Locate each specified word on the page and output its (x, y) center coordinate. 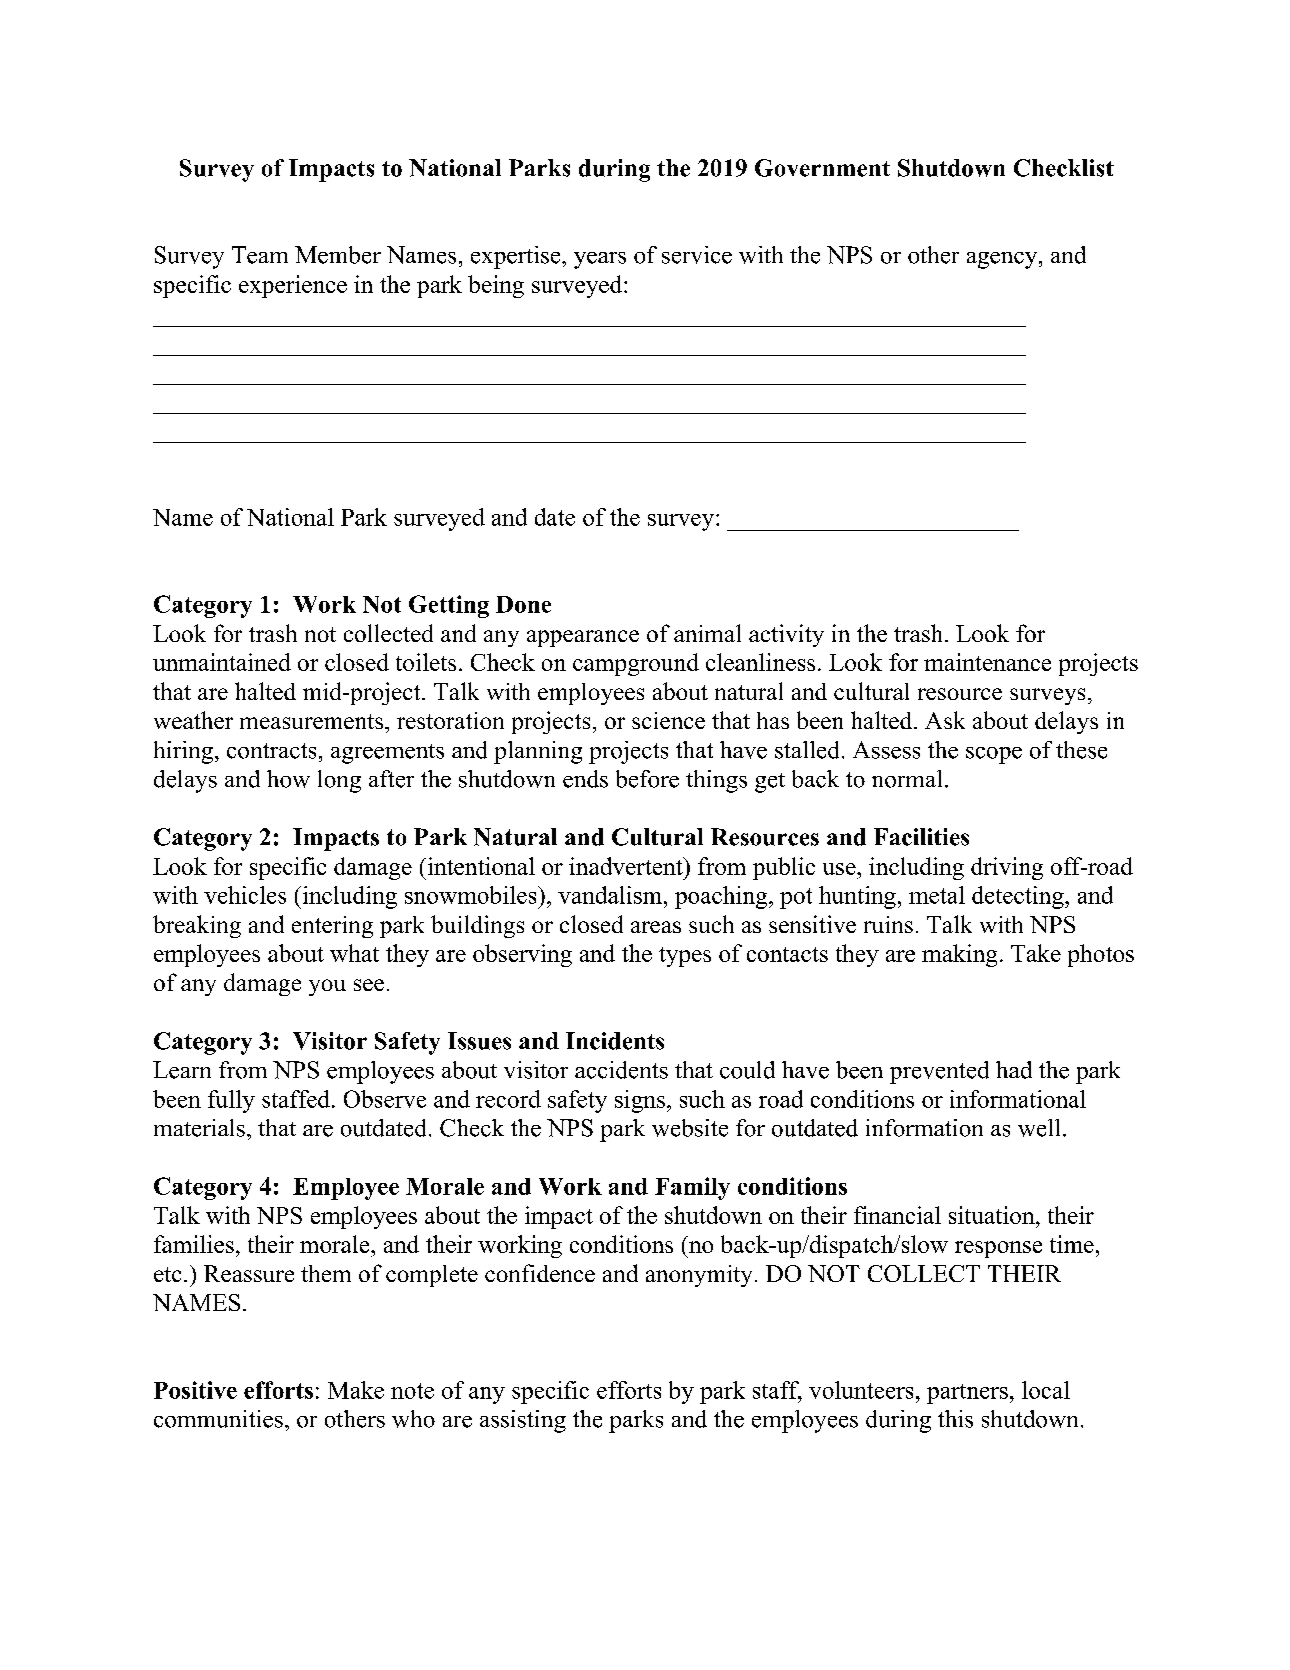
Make (356, 1390)
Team (260, 255)
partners (967, 1394)
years (600, 260)
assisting (523, 1421)
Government (822, 168)
